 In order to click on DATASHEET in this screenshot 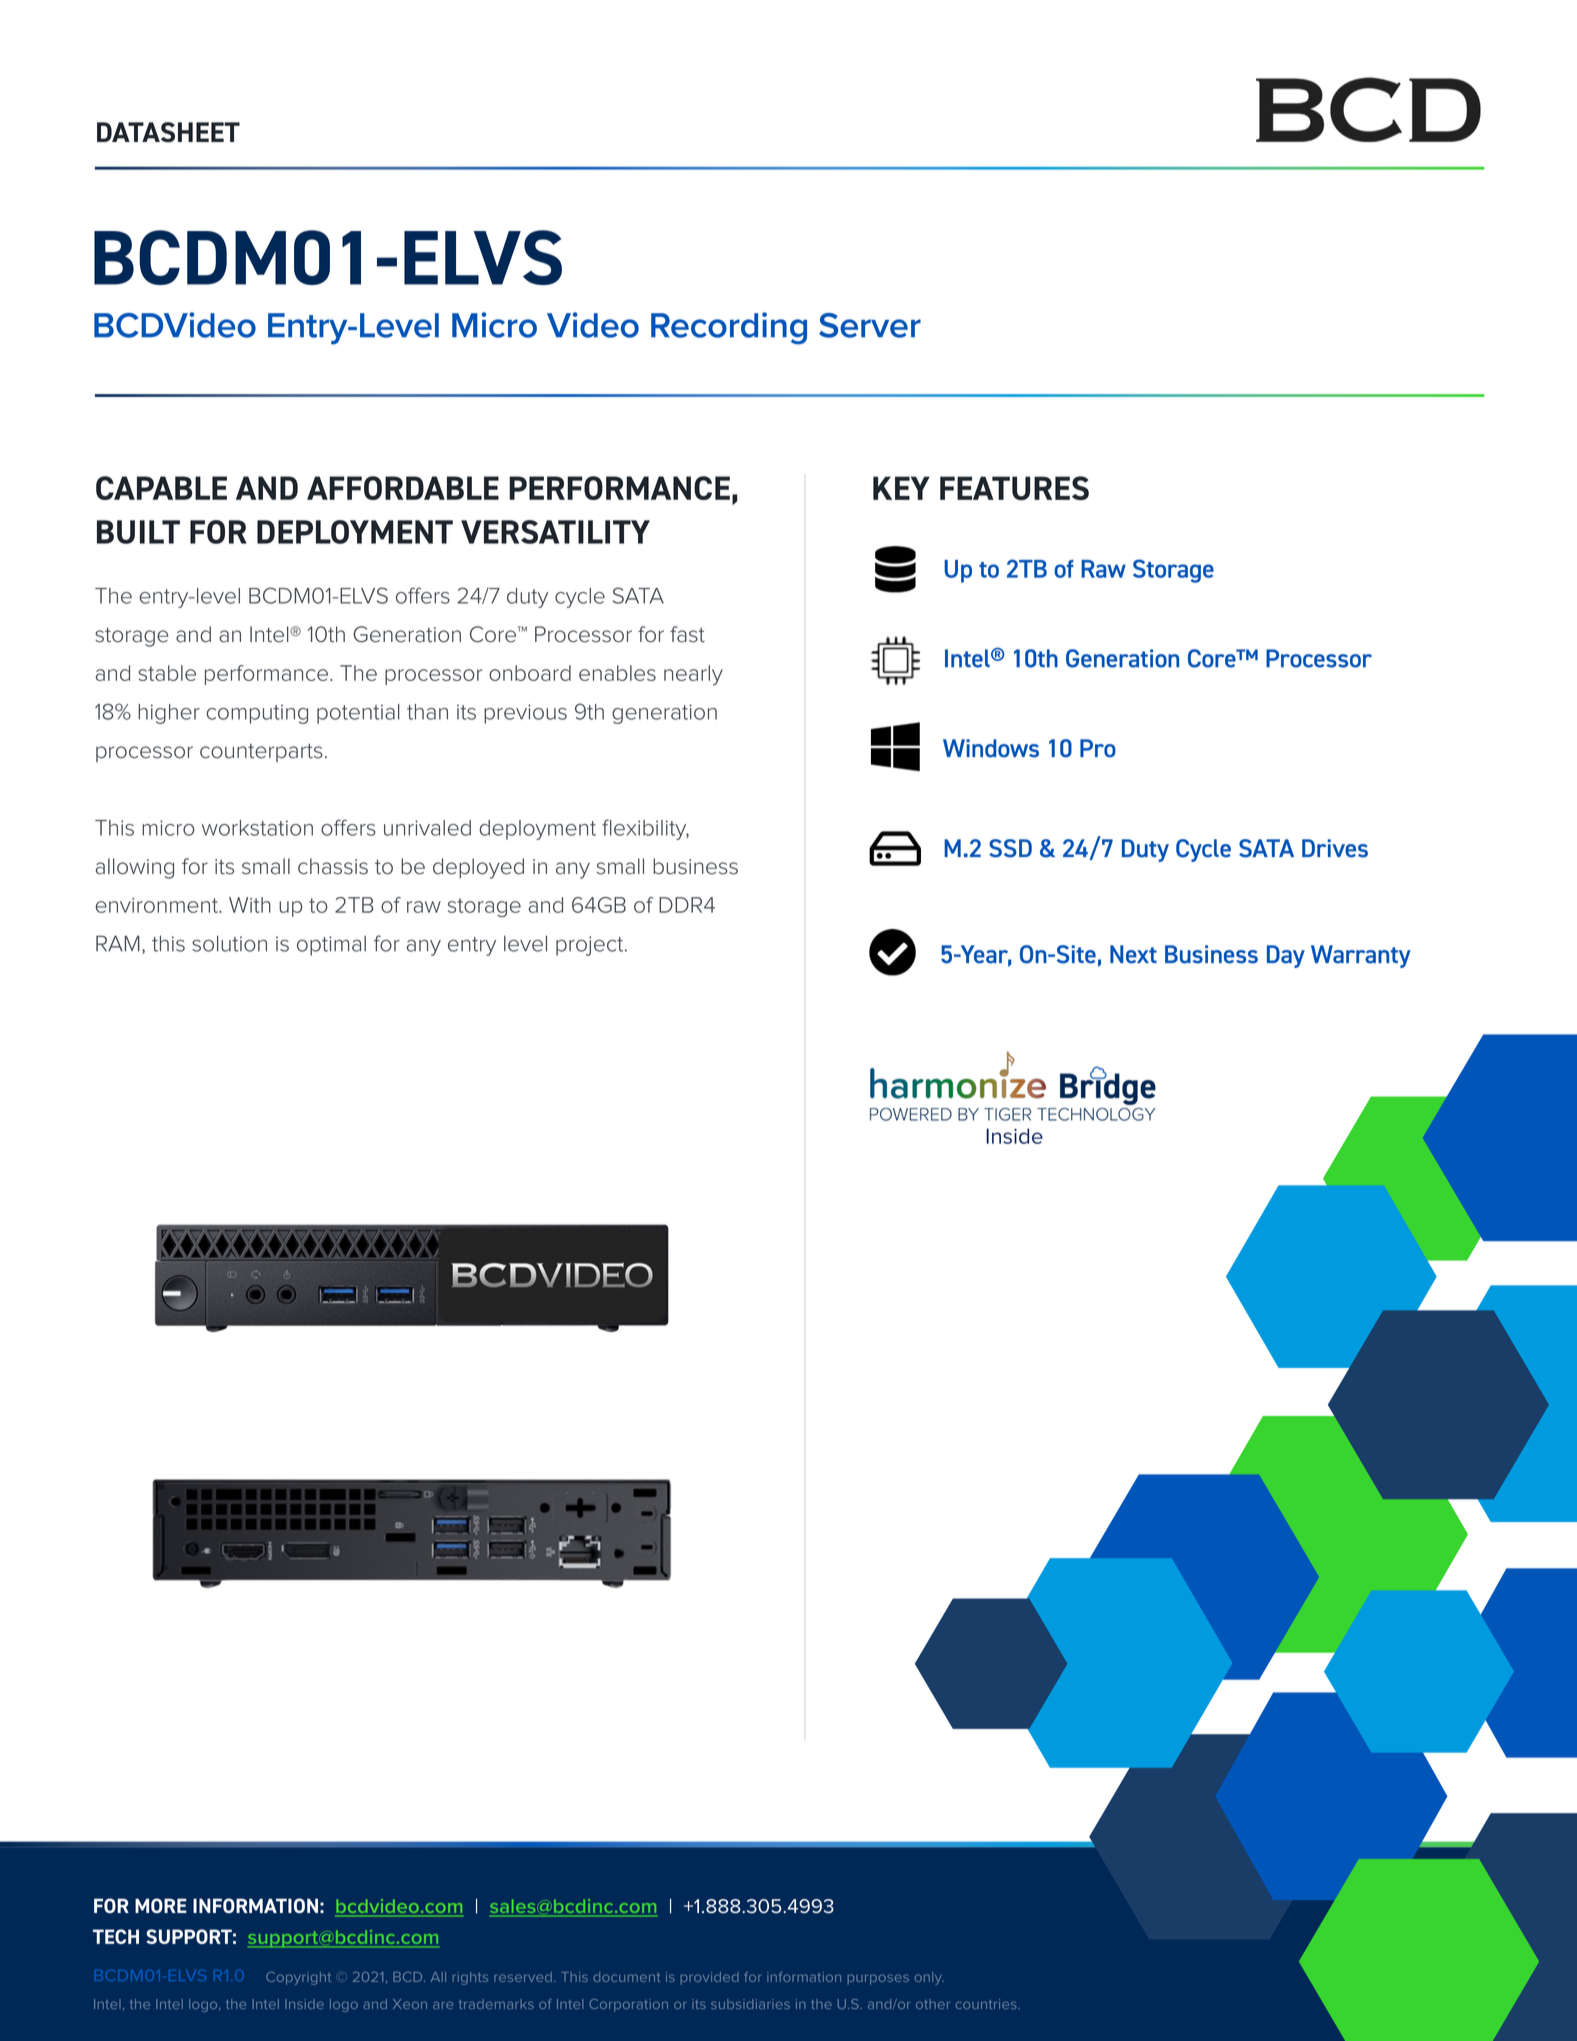, I will do `click(168, 132)`.
